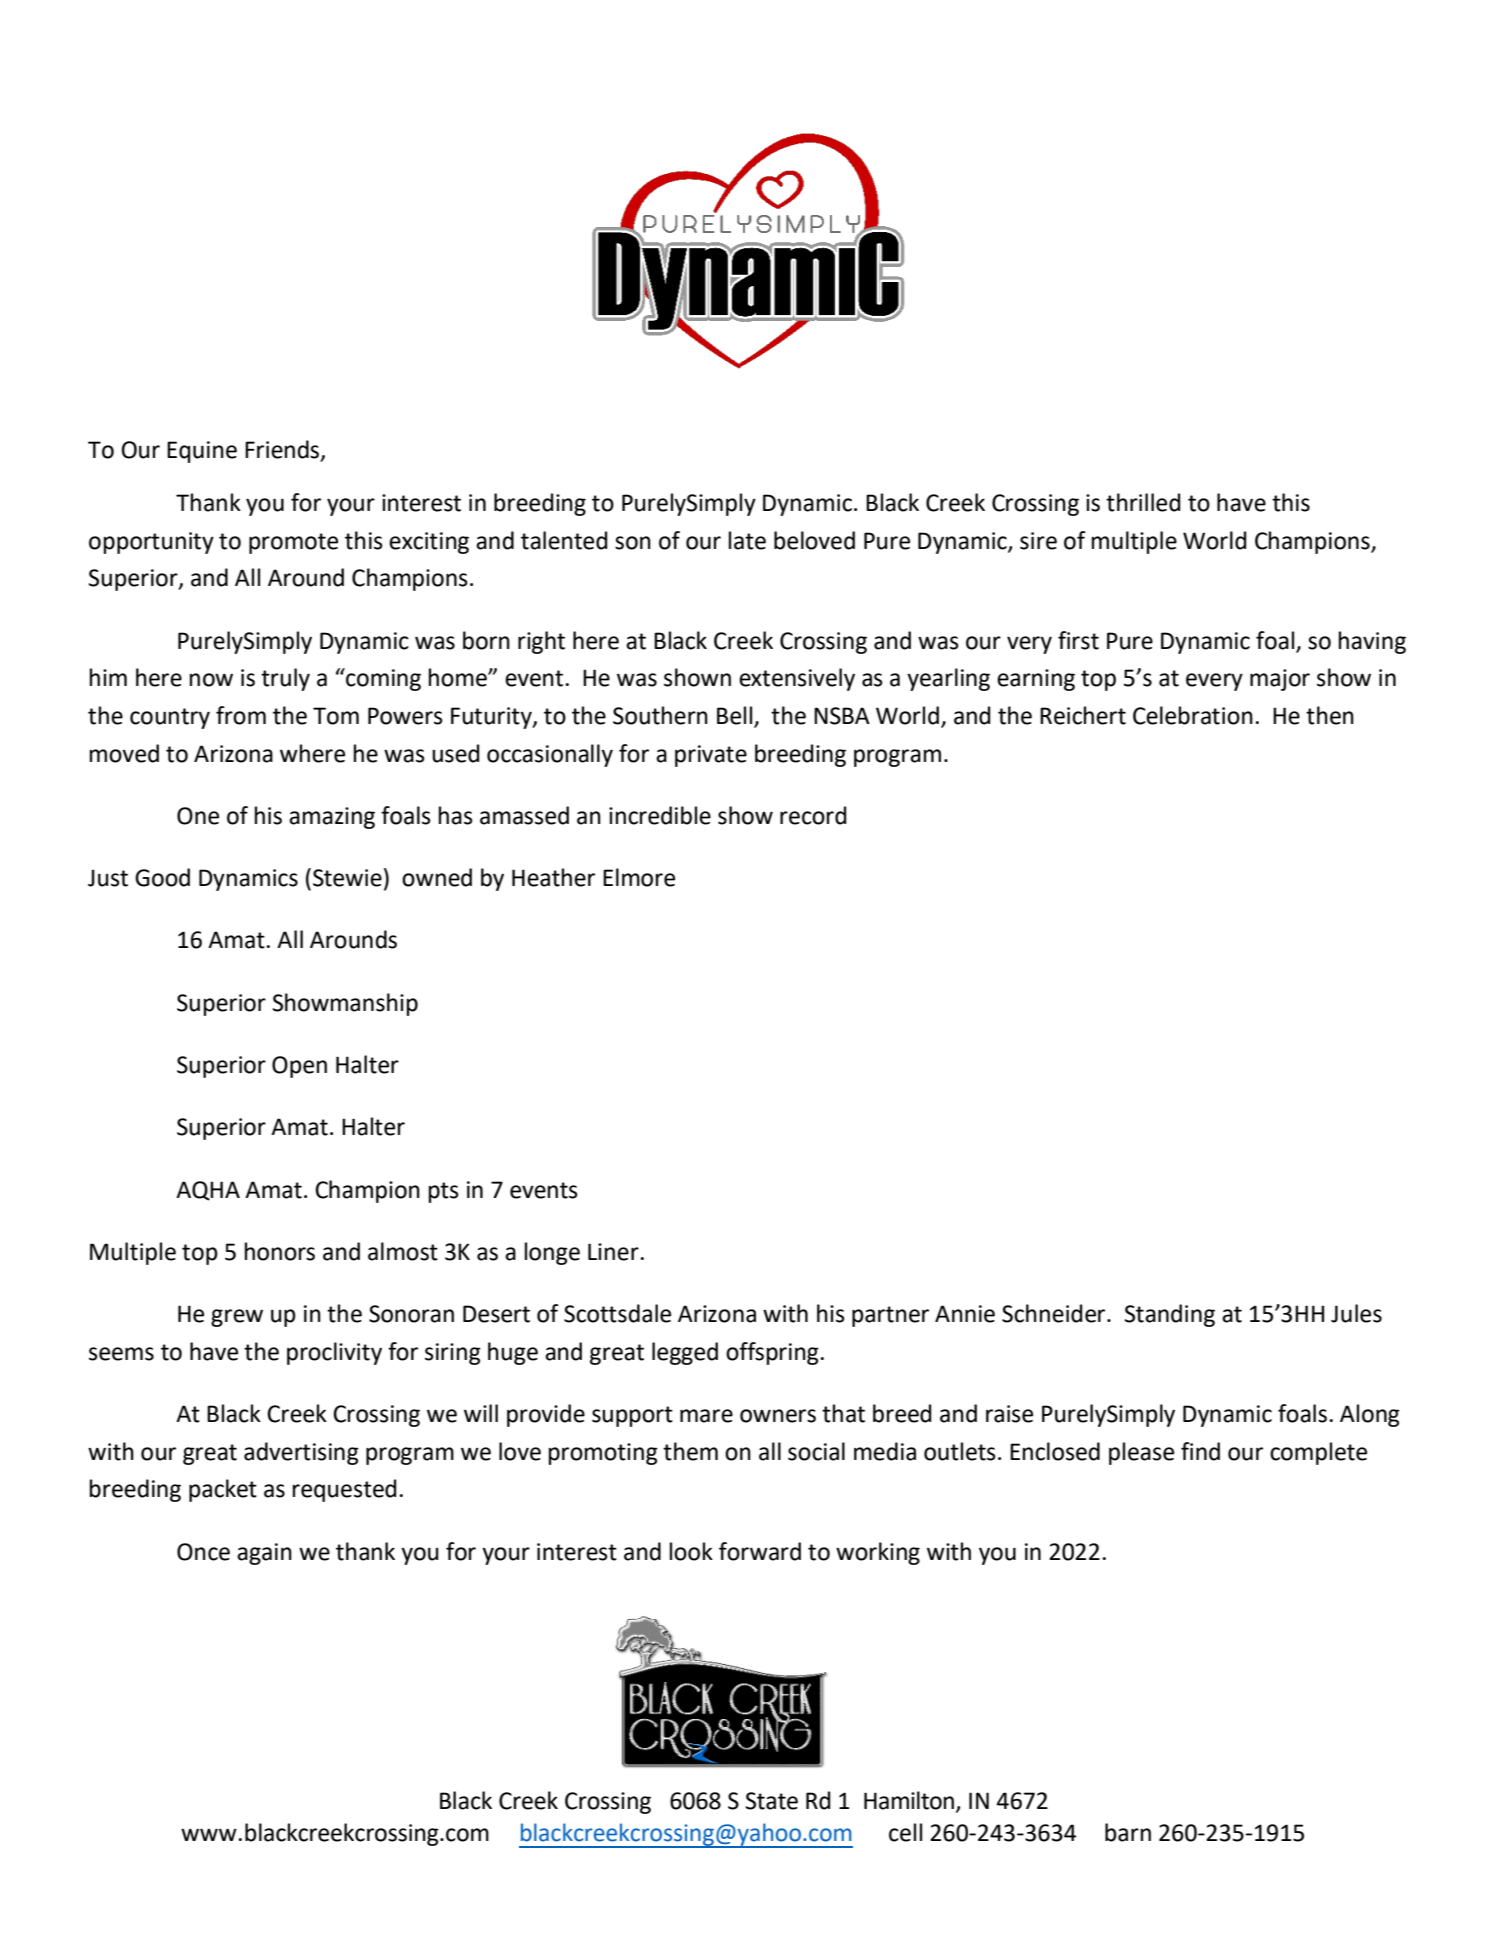 Image resolution: width=1501 pixels, height=1943 pixels. Describe the element at coordinates (772, 1801) in the screenshot. I see `State` at that location.
